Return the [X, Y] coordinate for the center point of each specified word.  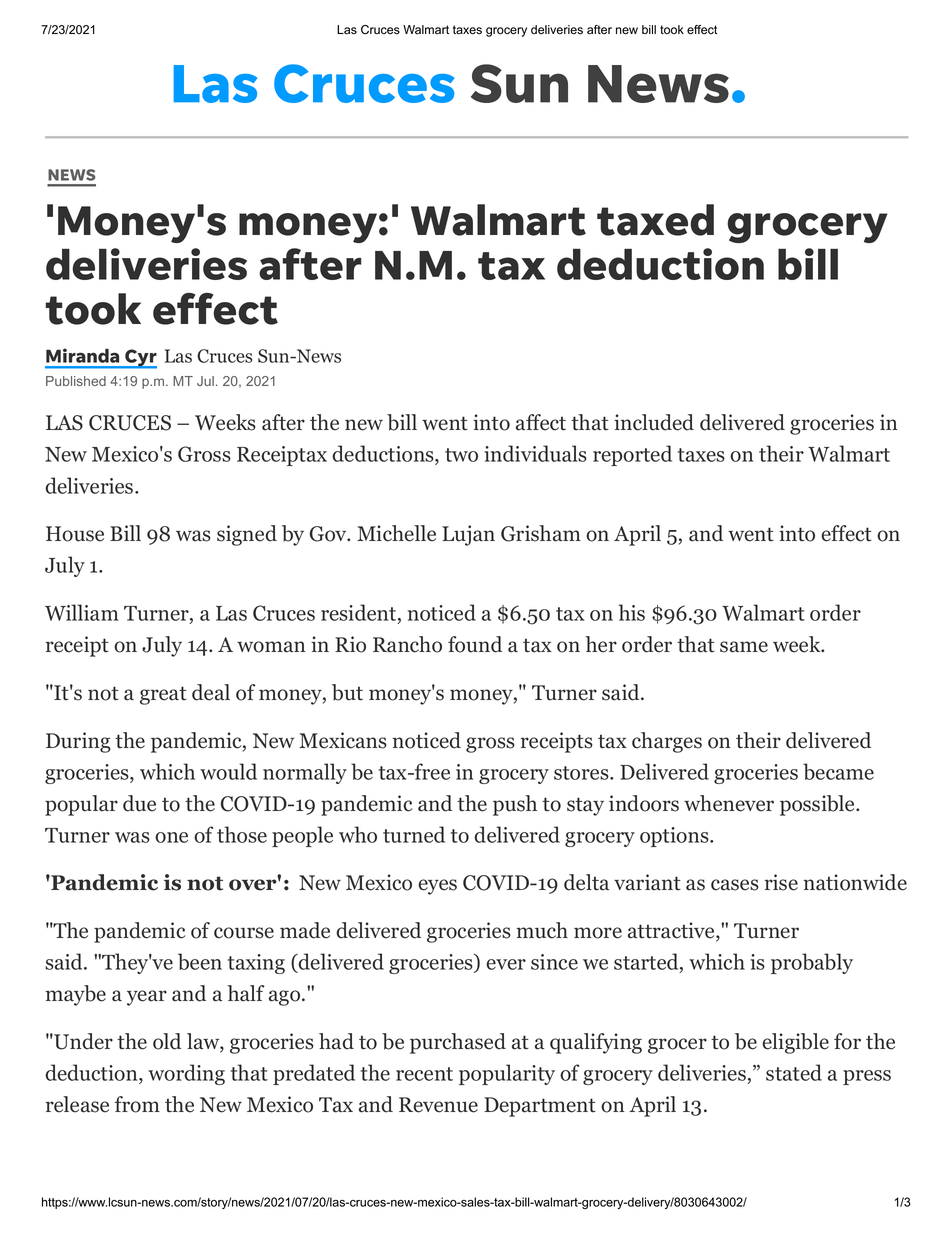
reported [632, 455]
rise [781, 882]
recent [424, 1074]
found [475, 644]
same [744, 647]
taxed [655, 220]
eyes [437, 887]
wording [186, 1074]
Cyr [140, 359]
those [242, 834]
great [163, 695]
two [461, 455]
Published [76, 381]
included [654, 422]
